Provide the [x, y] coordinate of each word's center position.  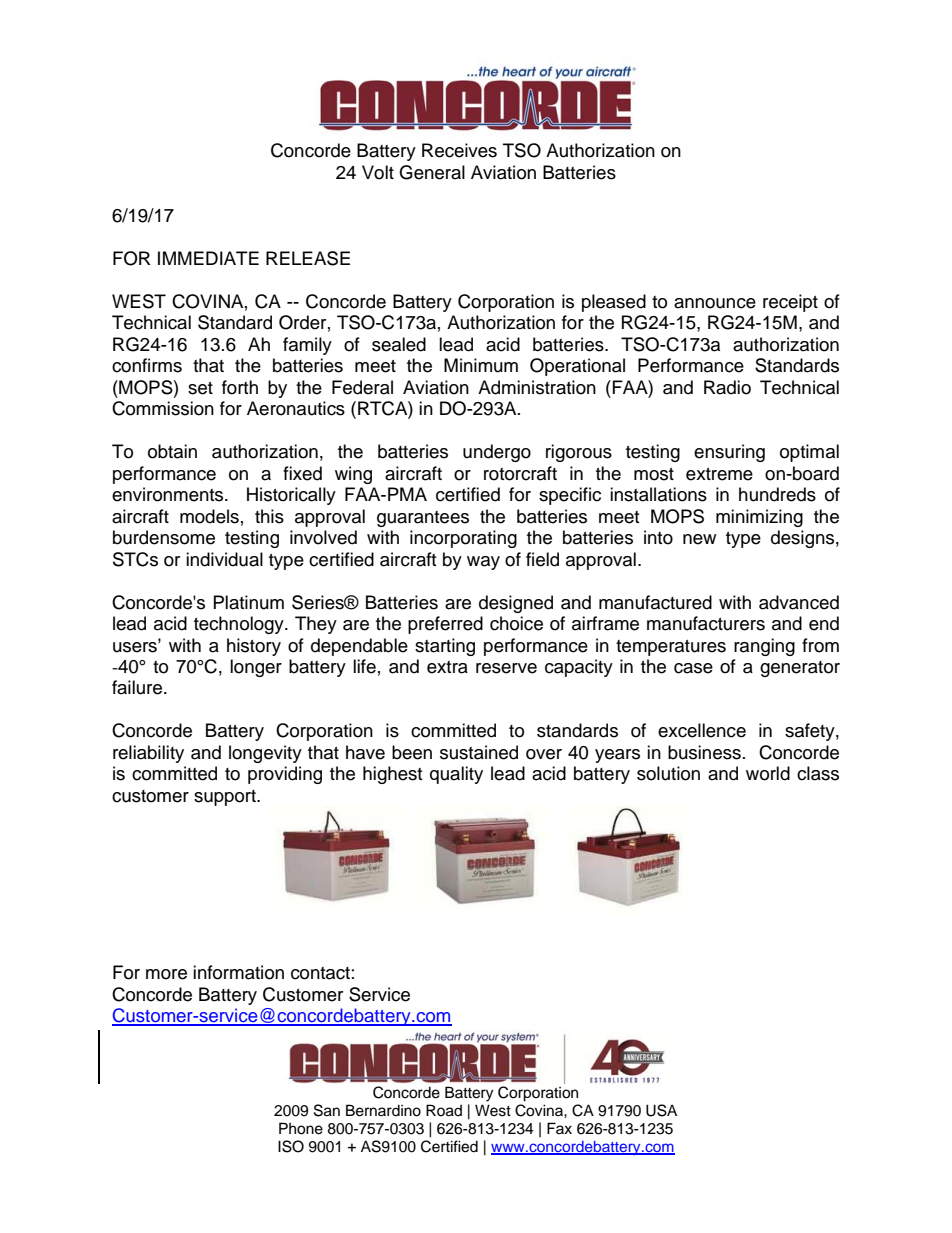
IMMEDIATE [208, 258]
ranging [764, 647]
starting [445, 647]
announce [715, 303]
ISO [291, 1146]
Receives [459, 150]
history [254, 647]
